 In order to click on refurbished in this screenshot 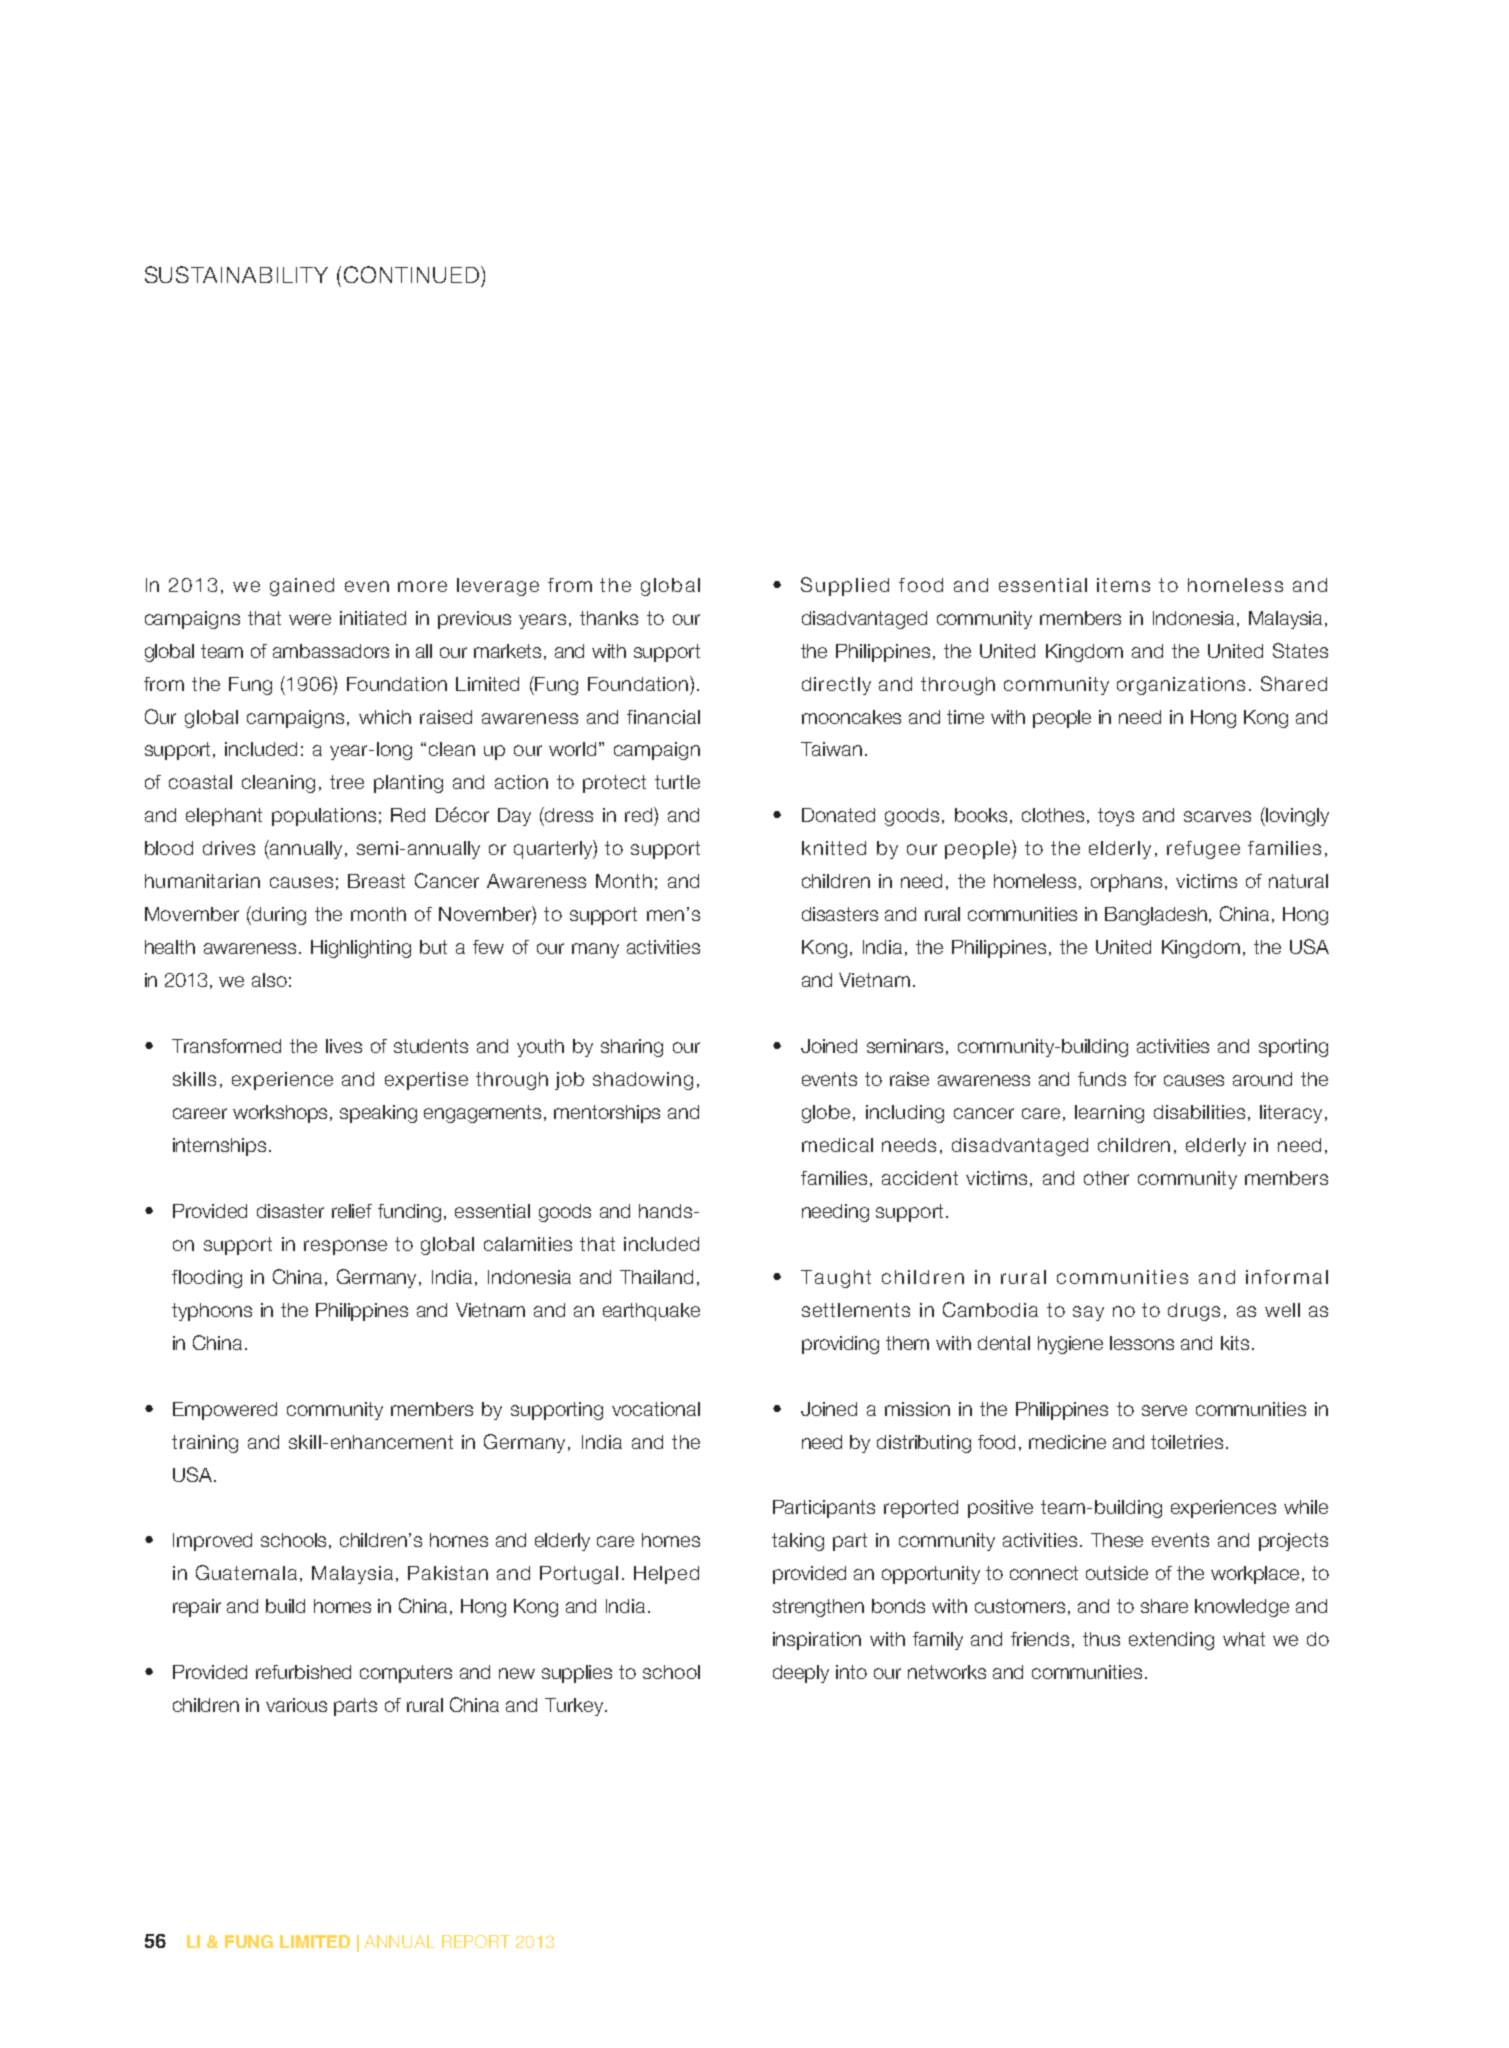, I will do `click(303, 1672)`.
